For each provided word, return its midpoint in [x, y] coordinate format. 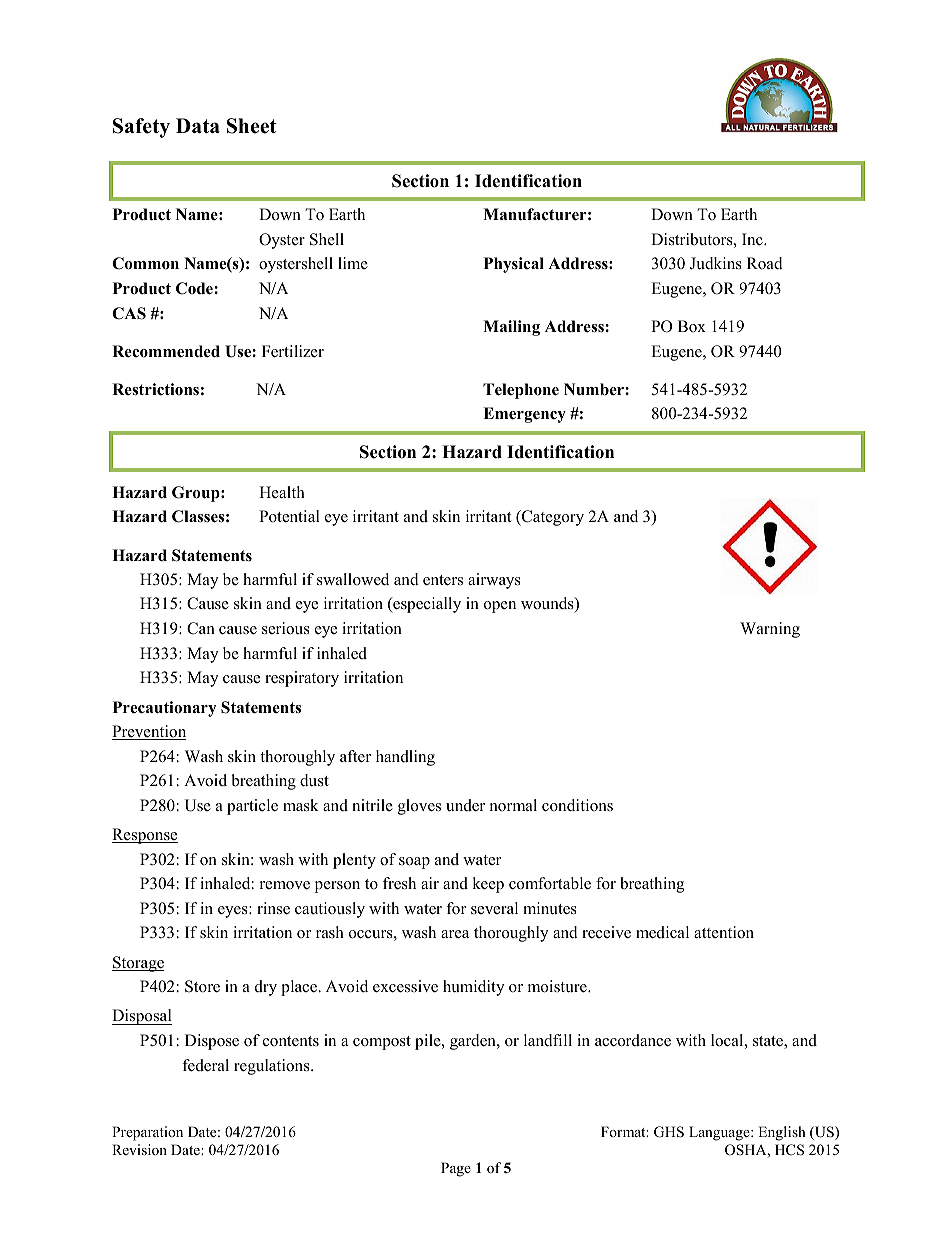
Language [720, 1133]
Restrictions [155, 389]
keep [488, 885]
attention [724, 932]
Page [456, 1169]
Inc [753, 239]
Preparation [147, 1133]
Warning [770, 630]
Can [201, 628]
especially [426, 605]
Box [692, 326]
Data [198, 125]
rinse [273, 908]
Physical [514, 265]
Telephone [521, 391]
